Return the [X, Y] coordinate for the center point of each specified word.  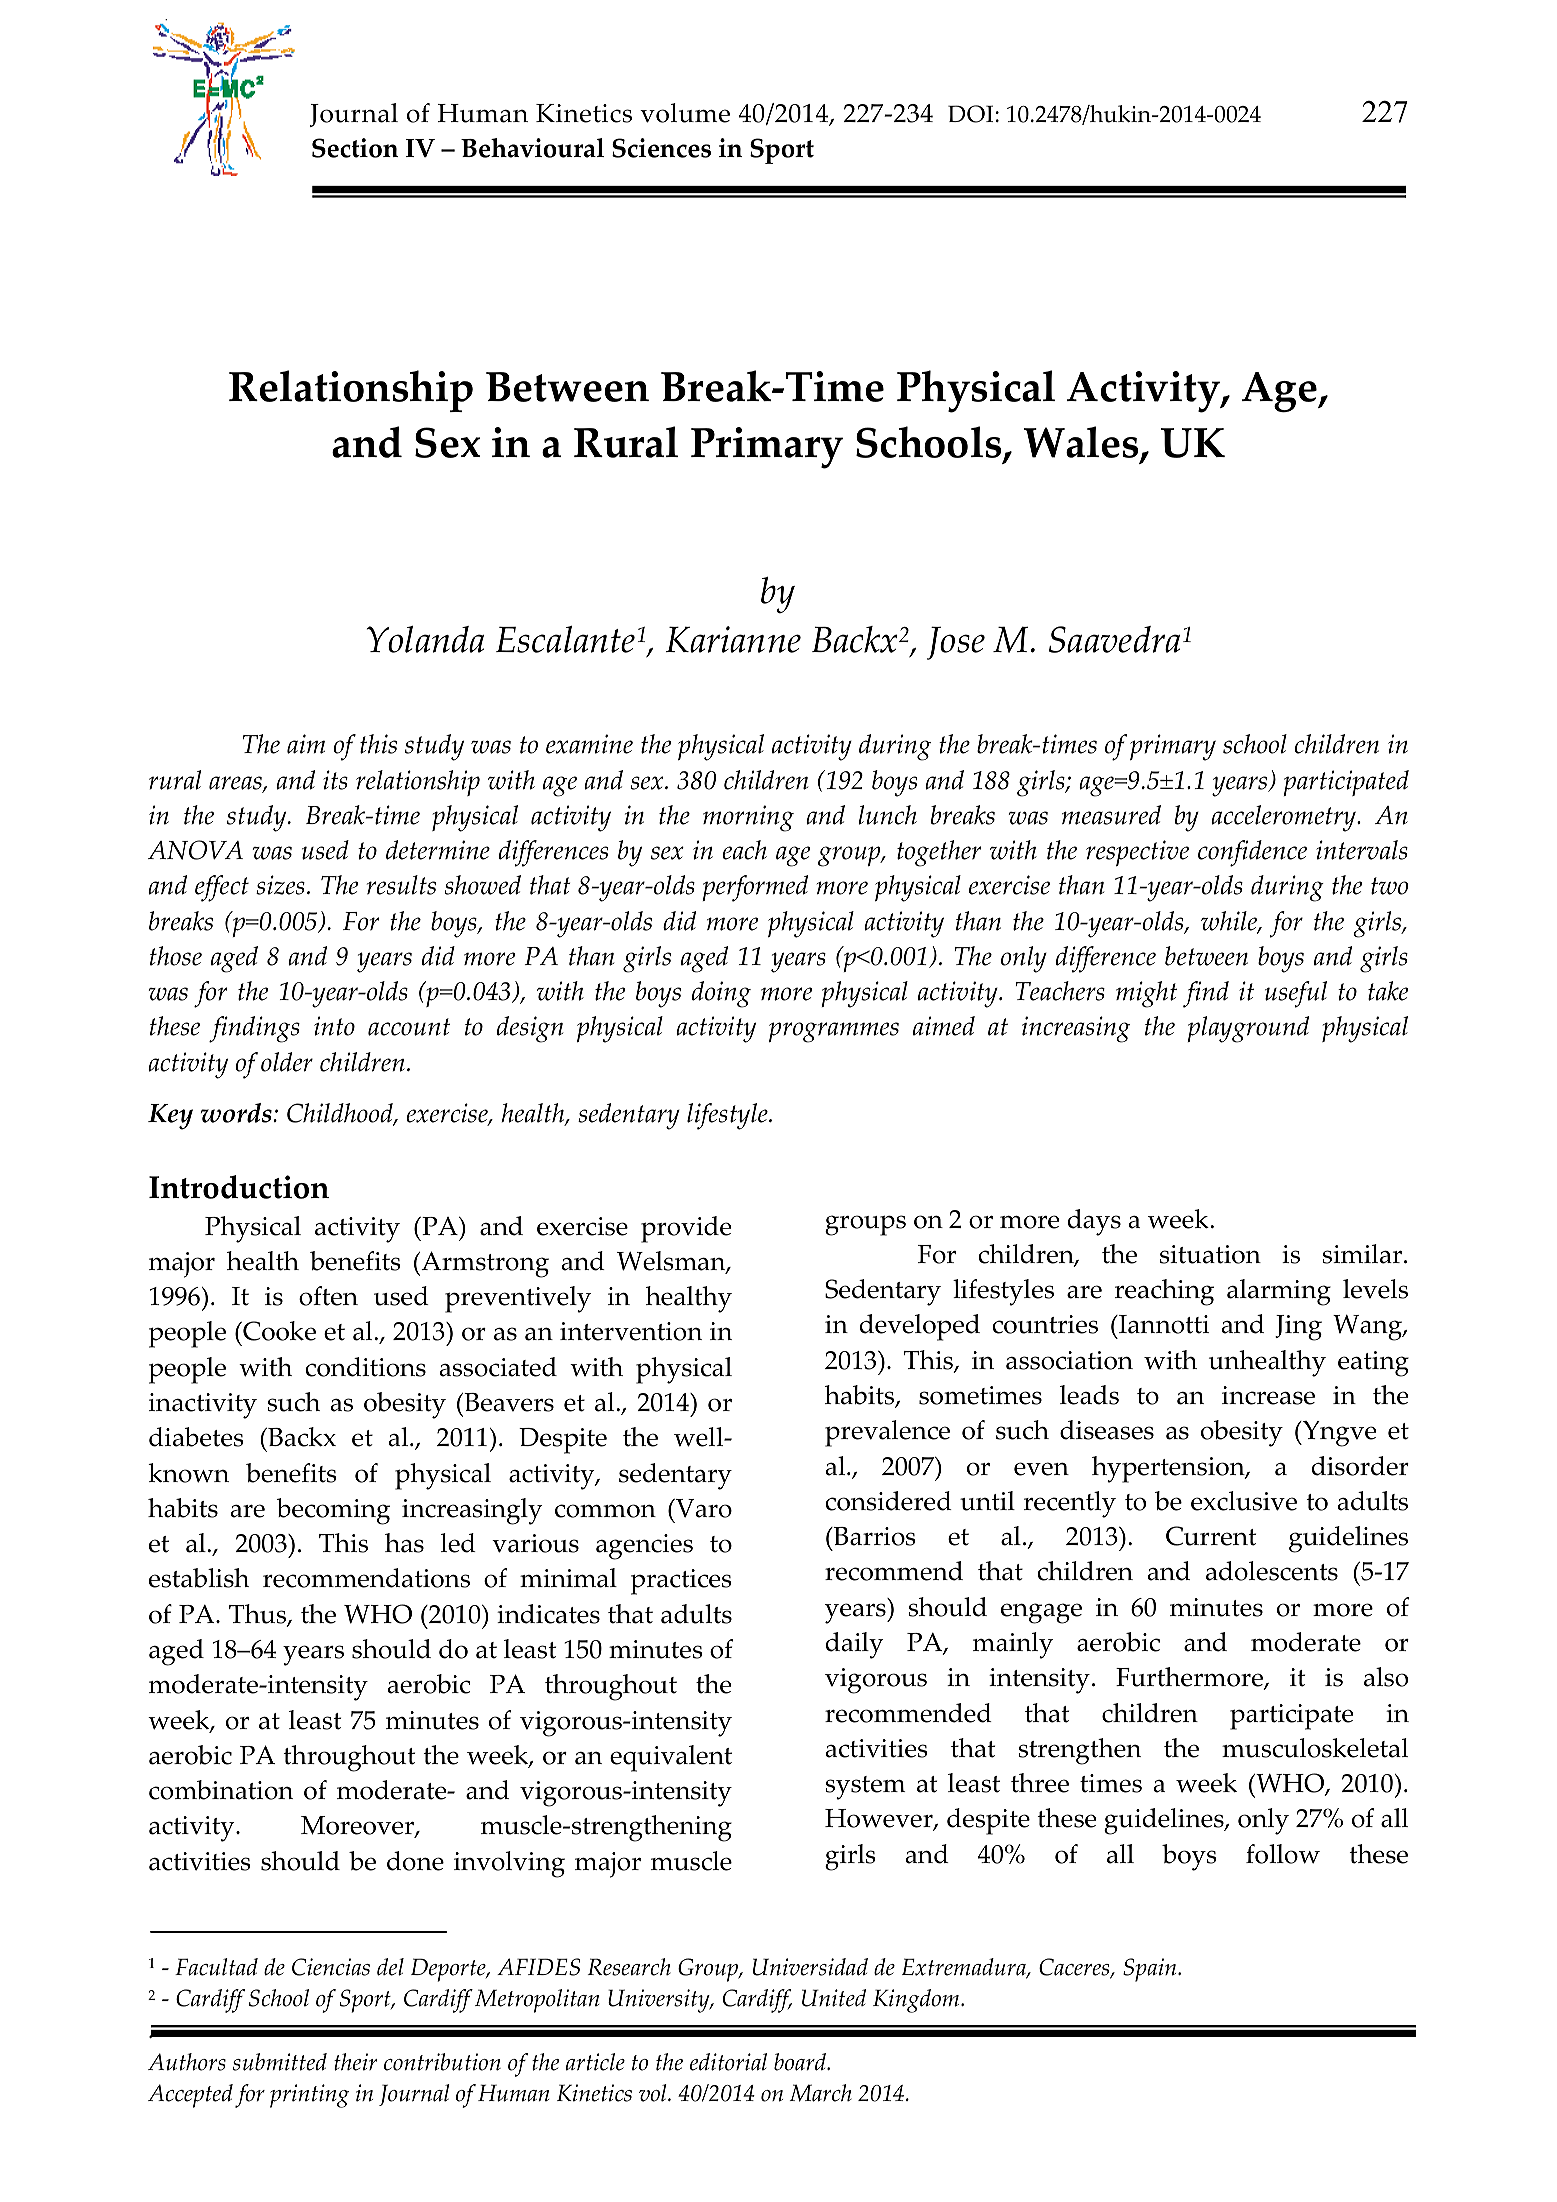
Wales [1082, 444]
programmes [834, 1032]
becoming [333, 1511]
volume [685, 113]
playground [1248, 1029]
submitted [280, 2062]
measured [1111, 815]
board [801, 2062]
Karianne [733, 639]
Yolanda [425, 639]
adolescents [1272, 1571]
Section [355, 148]
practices [681, 1582]
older [287, 1062]
